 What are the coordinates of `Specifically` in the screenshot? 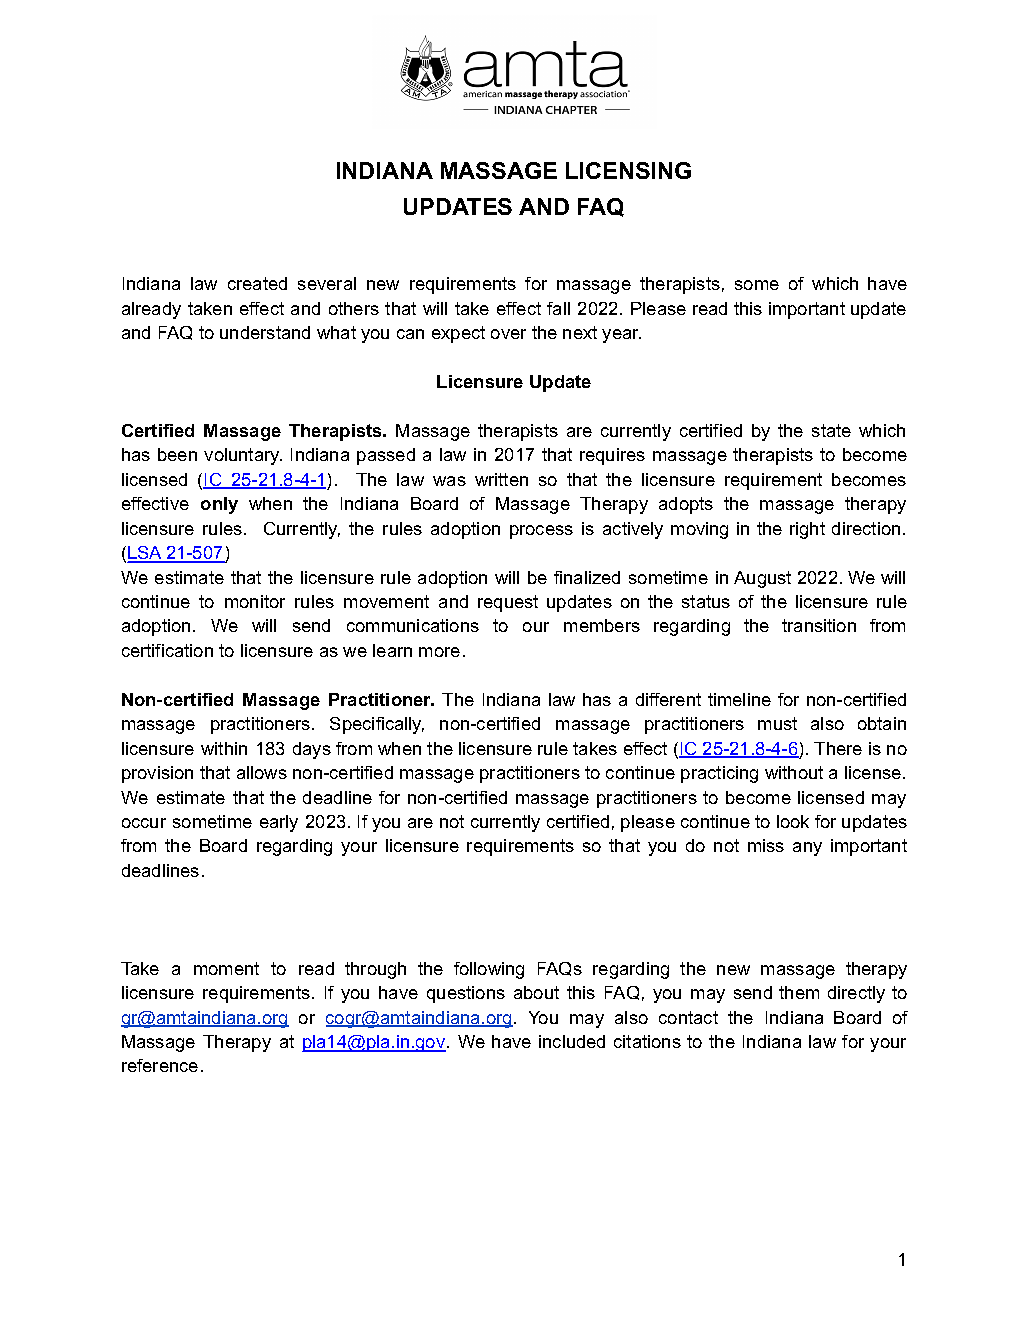 It's located at (377, 725).
